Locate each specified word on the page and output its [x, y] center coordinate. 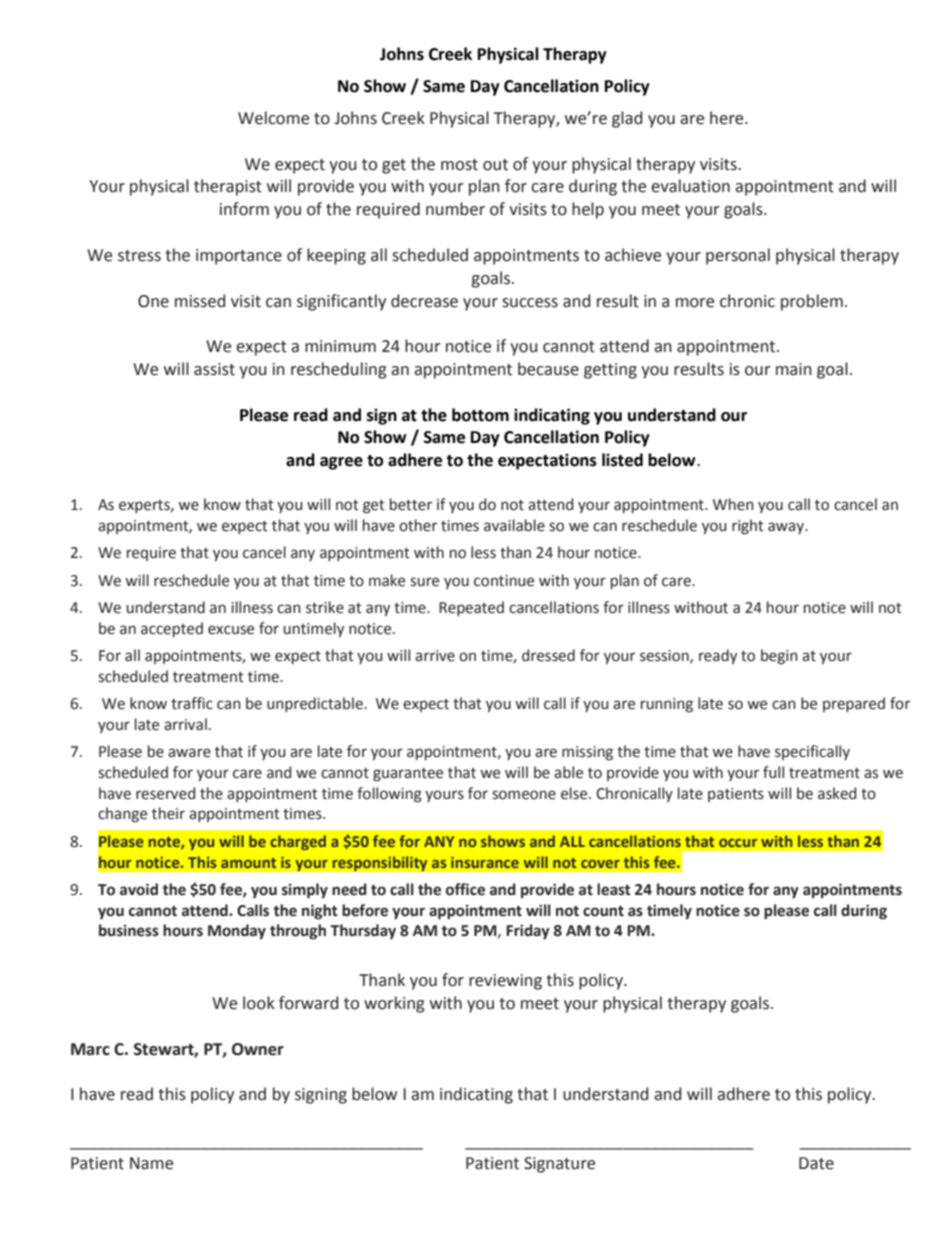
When [733, 504]
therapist [228, 187]
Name [151, 1163]
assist [214, 369]
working [394, 1004]
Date [816, 1163]
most [459, 165]
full [773, 772]
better [411, 504]
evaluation [690, 186]
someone [524, 795]
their [168, 813]
